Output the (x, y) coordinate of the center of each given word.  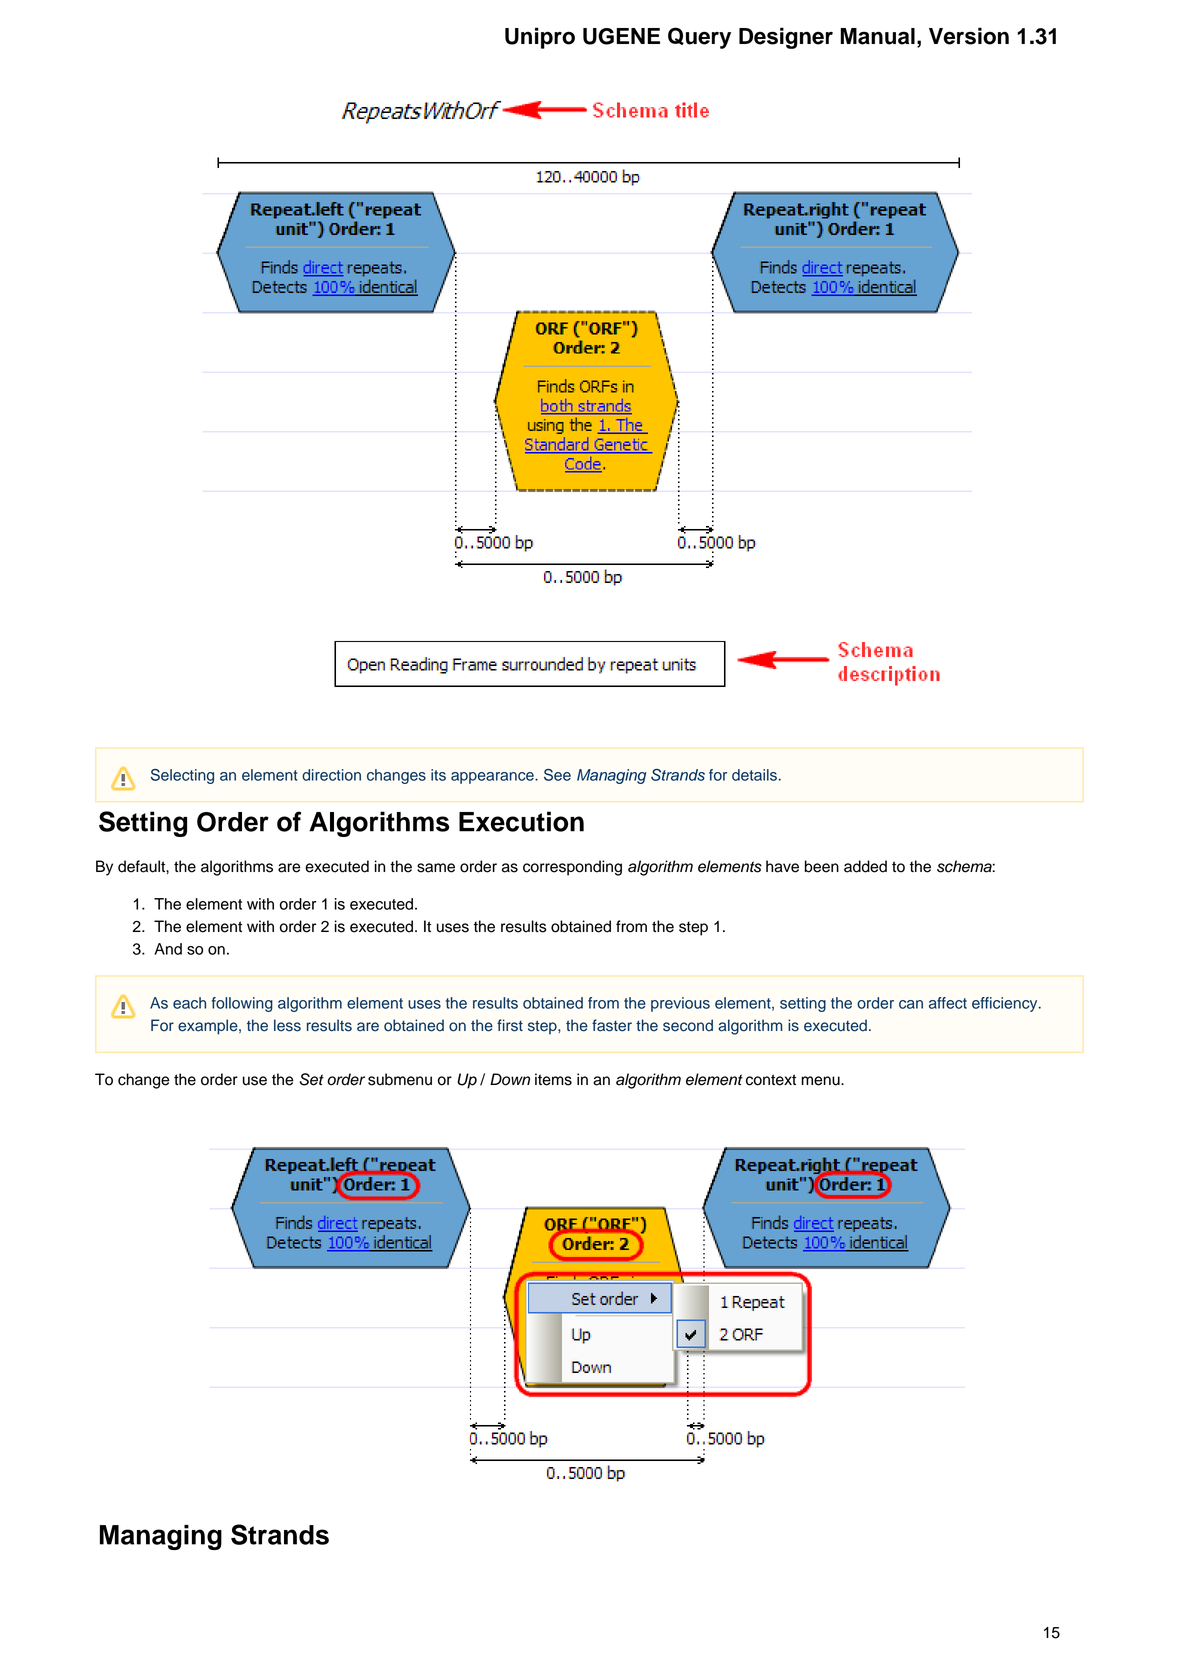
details (754, 775)
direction (331, 775)
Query (699, 38)
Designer (786, 38)
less (287, 1025)
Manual (877, 36)
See (557, 775)
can (911, 1004)
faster (612, 1025)
